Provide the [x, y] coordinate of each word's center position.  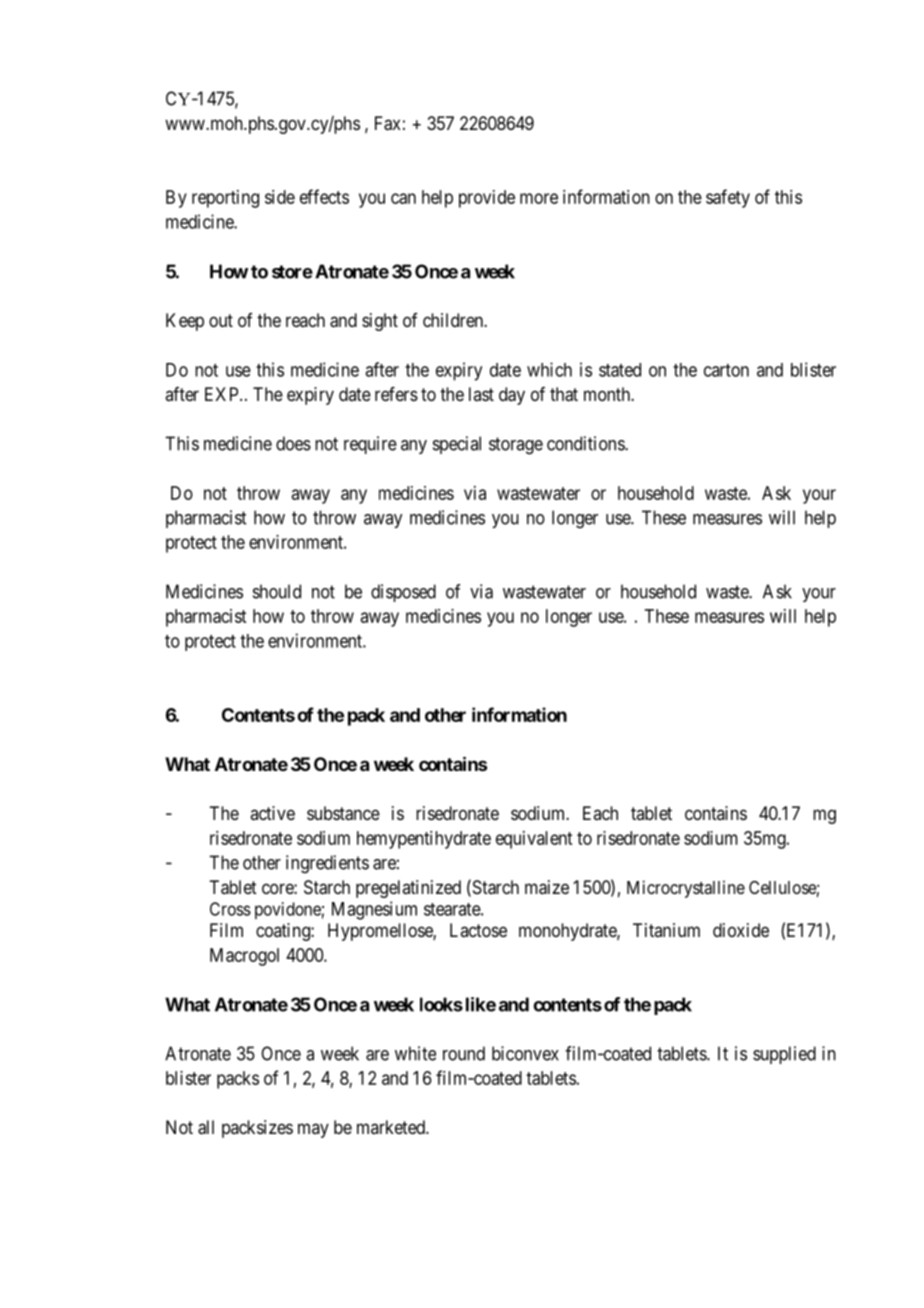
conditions [586, 443]
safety [728, 198]
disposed [403, 593]
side [280, 197]
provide [487, 199]
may [313, 1130]
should [277, 591]
